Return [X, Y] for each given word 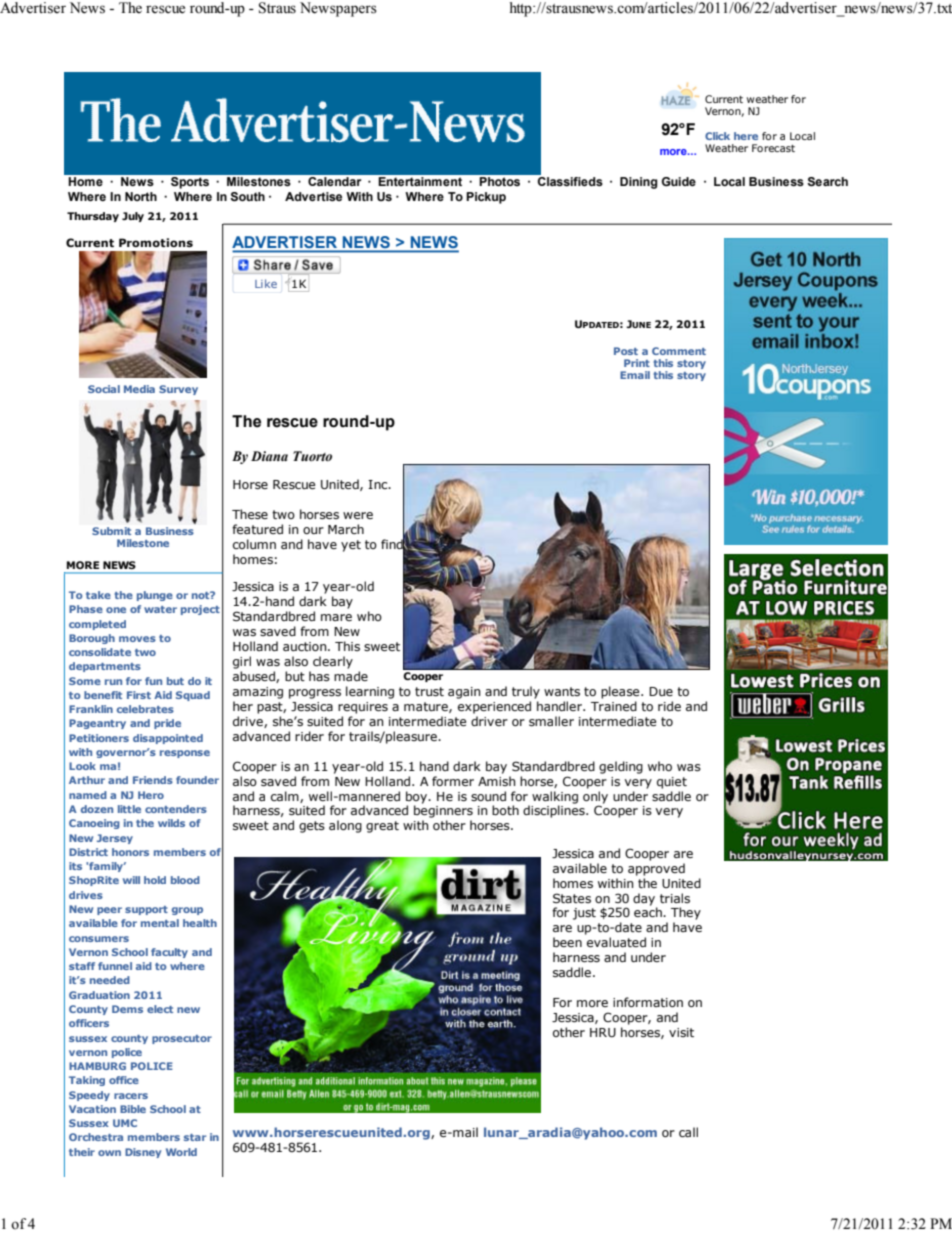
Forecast [773, 148]
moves [137, 639]
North [141, 196]
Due [661, 691]
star [195, 1137]
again [464, 693]
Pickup [486, 198]
